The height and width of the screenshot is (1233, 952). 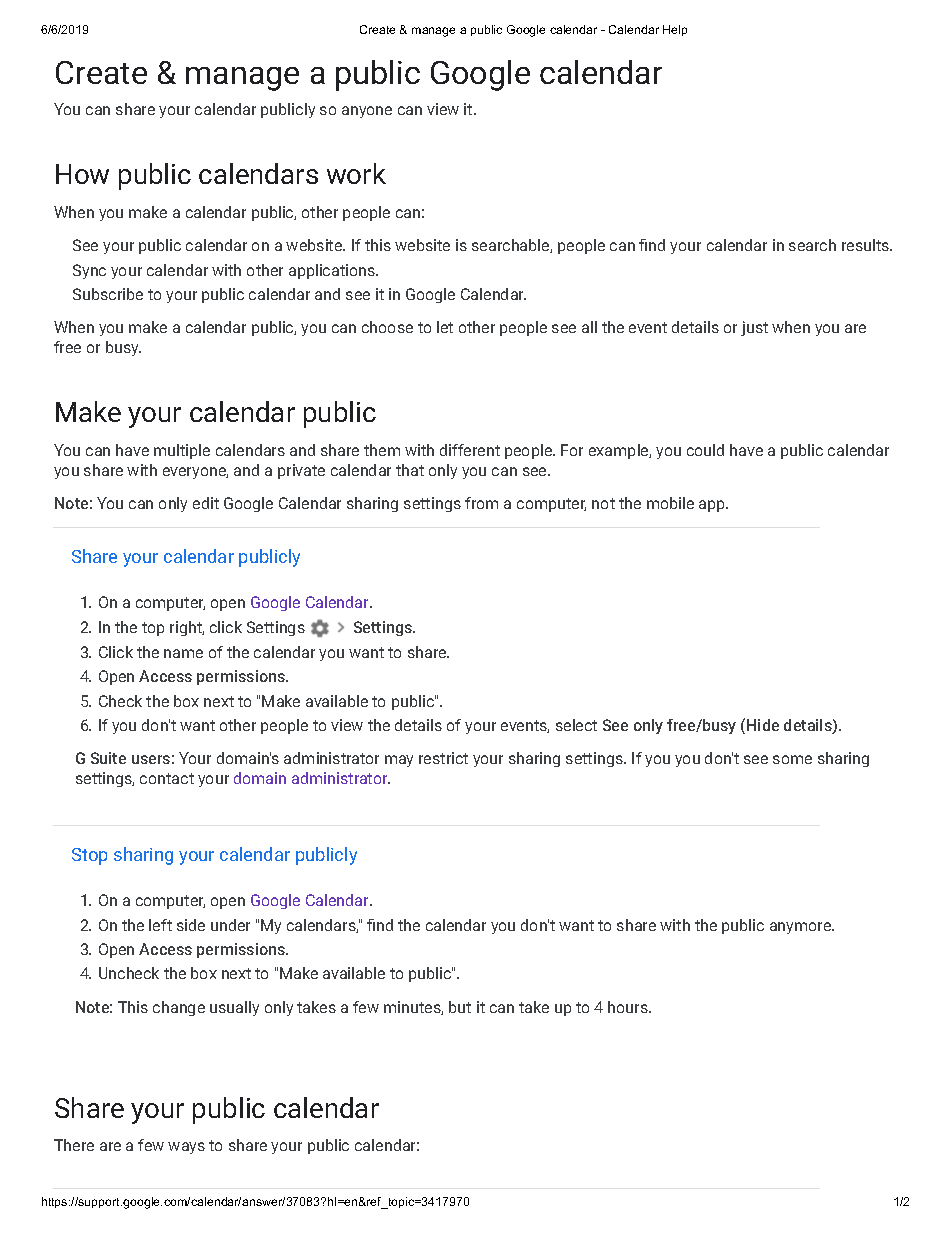 What do you see at coordinates (481, 503) in the screenshot?
I see `from` at bounding box center [481, 503].
